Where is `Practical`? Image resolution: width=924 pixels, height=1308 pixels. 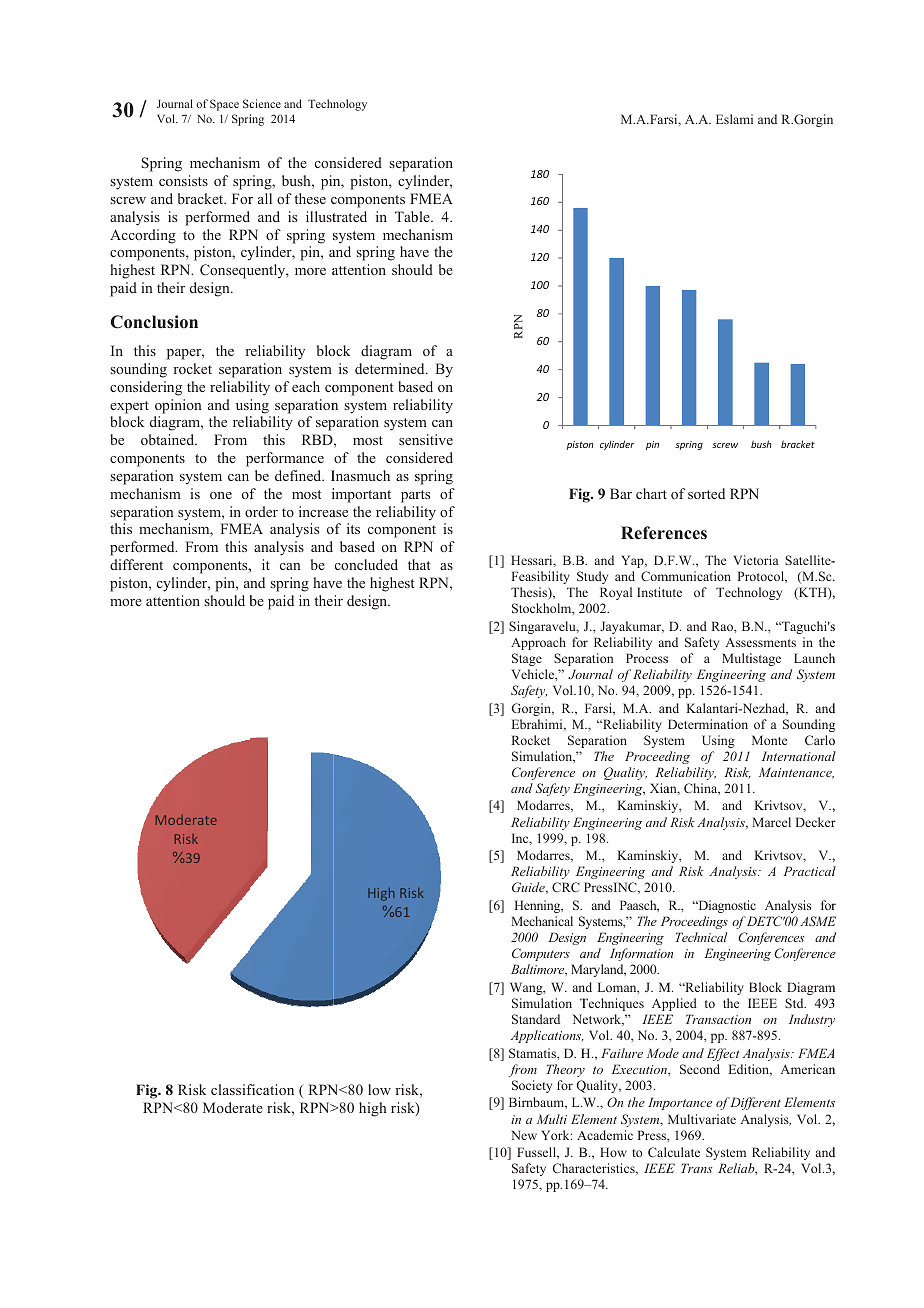
Practical is located at coordinates (809, 871).
